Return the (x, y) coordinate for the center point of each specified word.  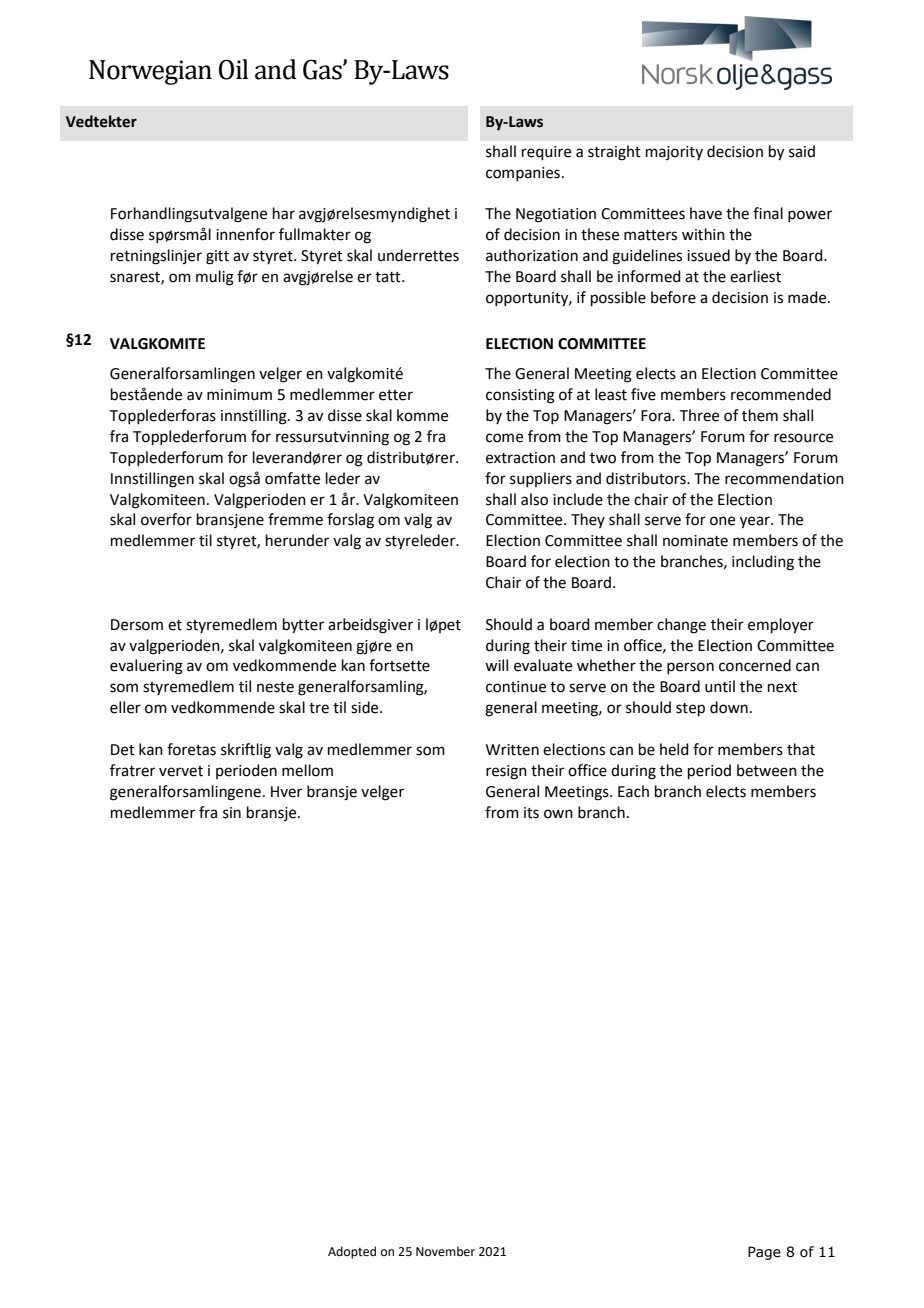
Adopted (352, 1252)
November (445, 1251)
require (546, 153)
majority (674, 153)
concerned (755, 665)
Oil (234, 69)
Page (764, 1253)
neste (275, 687)
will (496, 665)
